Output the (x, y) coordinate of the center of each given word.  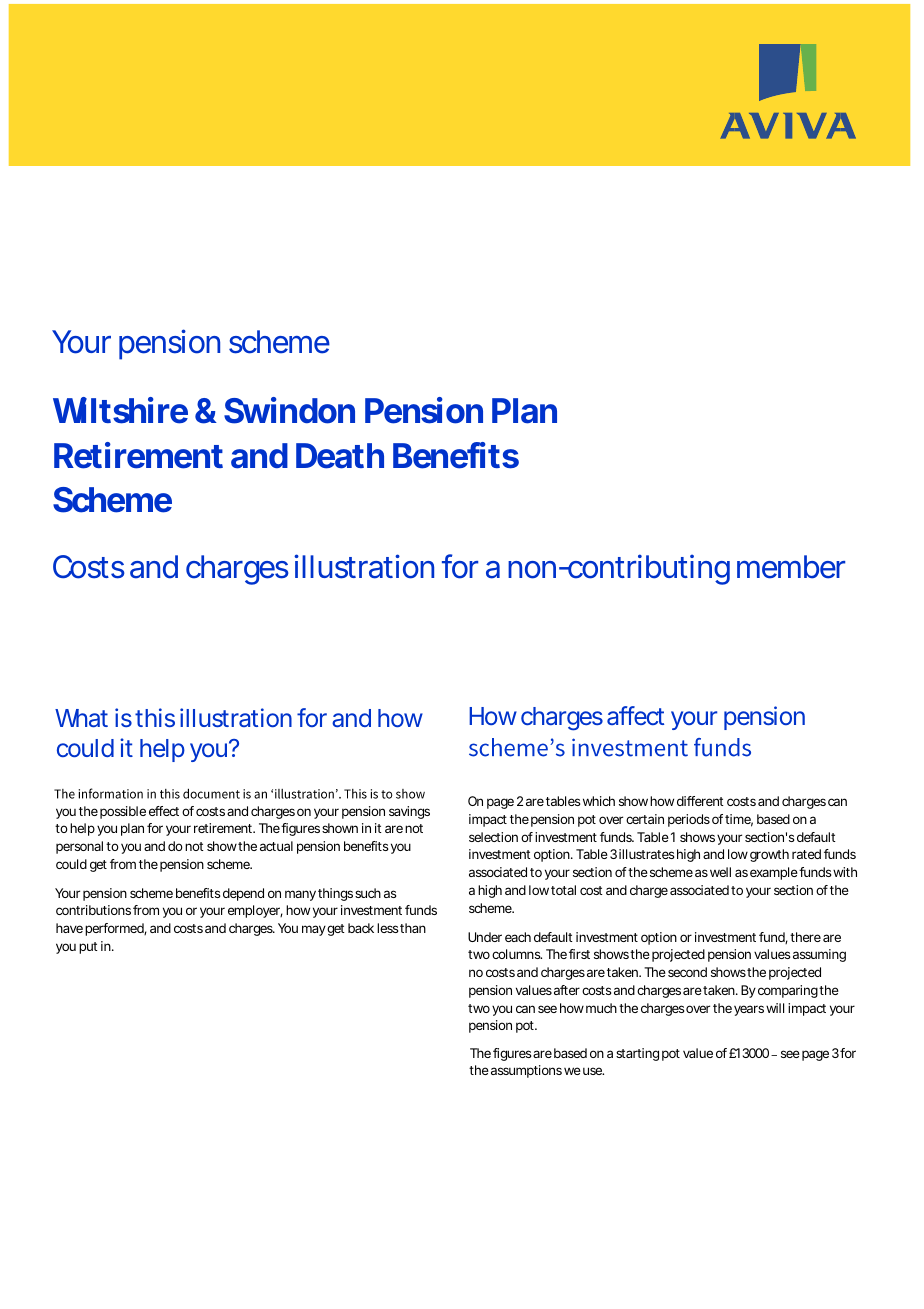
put (88, 948)
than (413, 928)
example (774, 873)
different (700, 801)
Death (340, 456)
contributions (93, 910)
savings (409, 812)
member (791, 567)
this (155, 717)
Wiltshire (120, 410)
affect (635, 715)
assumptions (526, 1071)
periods (689, 820)
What (81, 718)
